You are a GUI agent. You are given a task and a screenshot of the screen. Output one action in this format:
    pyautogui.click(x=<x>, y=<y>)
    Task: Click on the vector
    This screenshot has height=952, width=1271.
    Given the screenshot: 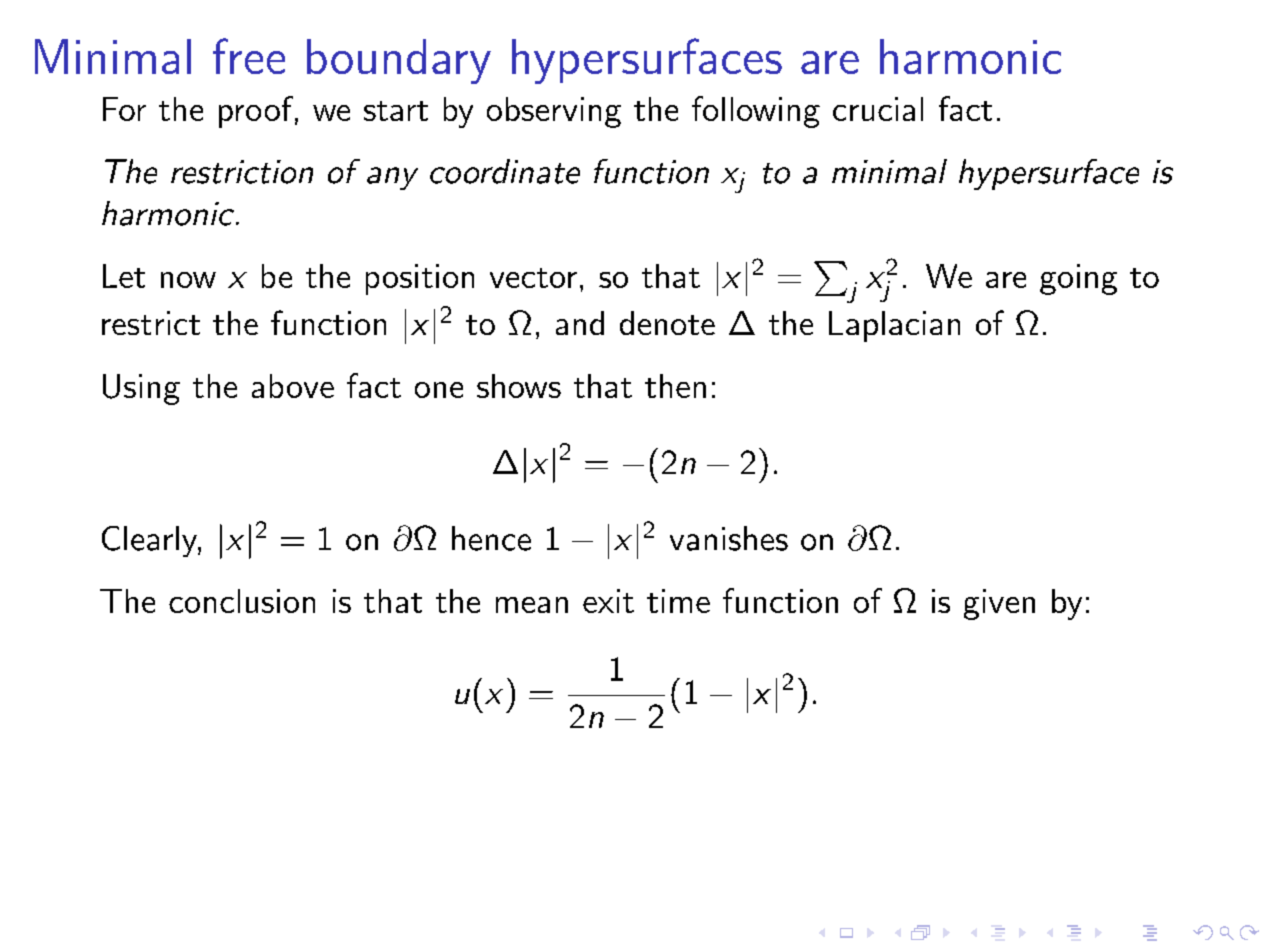 What is the action you would take?
    pyautogui.click(x=533, y=278)
